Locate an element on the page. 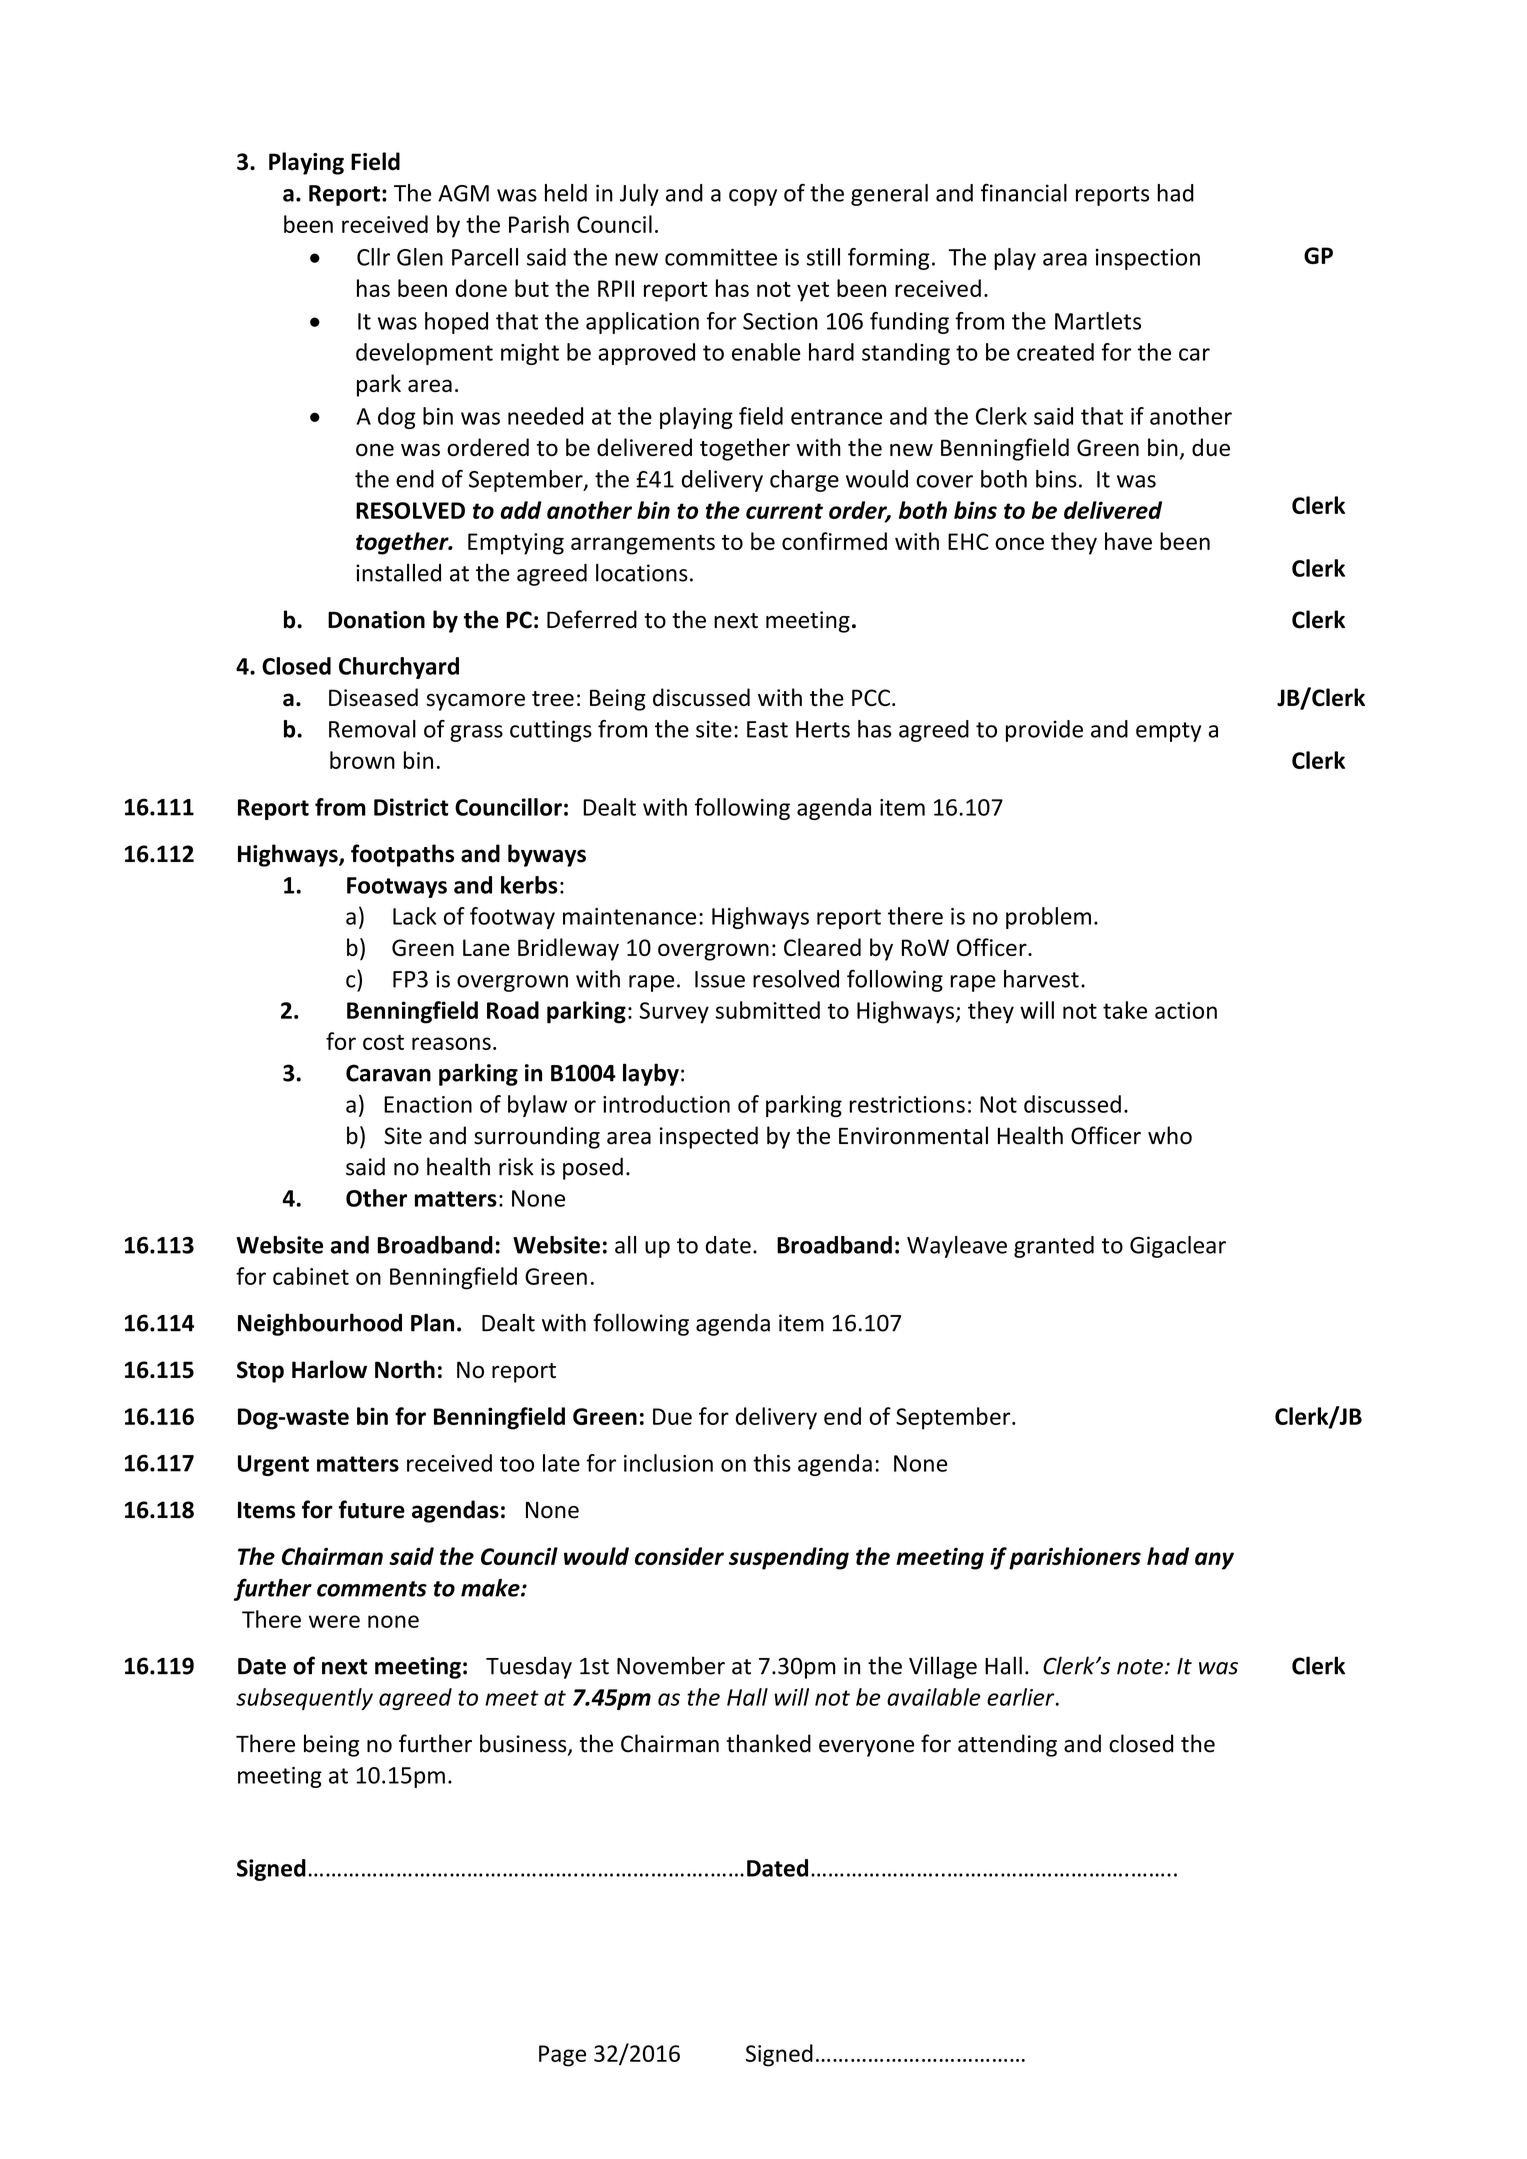  problem is located at coordinates (1048, 918).
